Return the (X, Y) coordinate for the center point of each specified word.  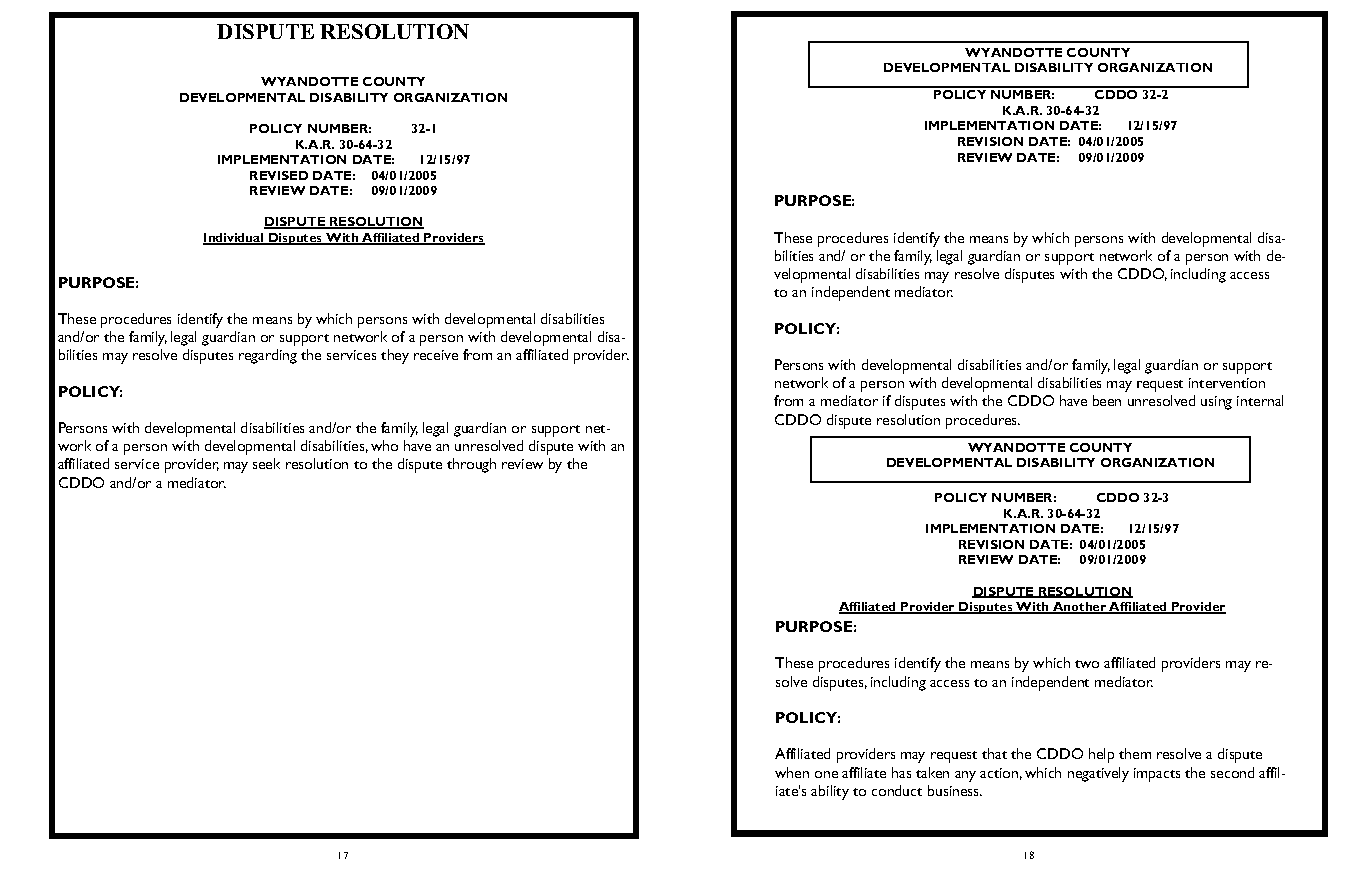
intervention (1227, 383)
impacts (1157, 775)
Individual (234, 239)
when (792, 772)
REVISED (279, 175)
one (826, 774)
